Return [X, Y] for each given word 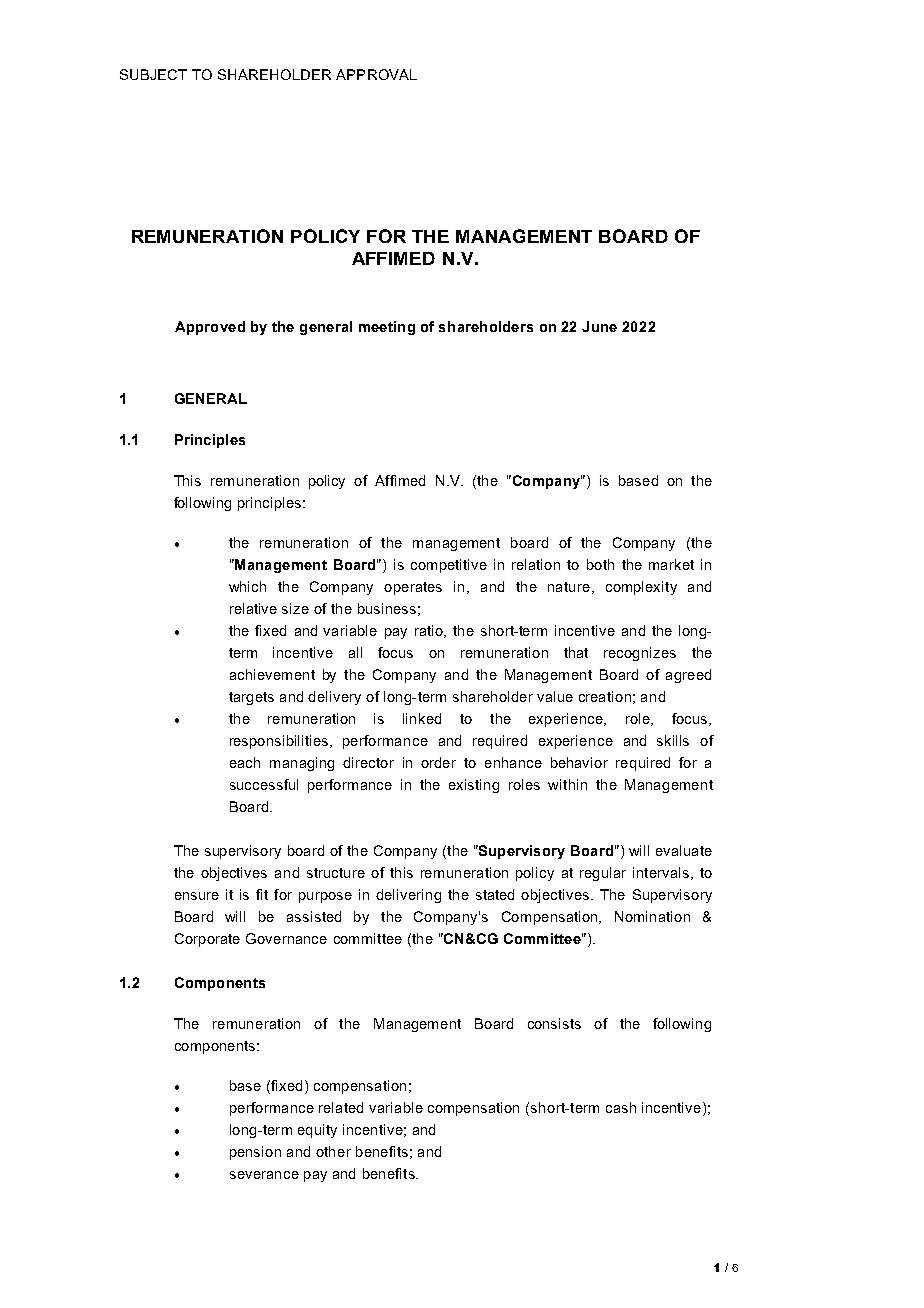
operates [413, 588]
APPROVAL [376, 74]
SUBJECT [153, 74]
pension [255, 1153]
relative [253, 608]
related [341, 1107]
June [599, 326]
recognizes [640, 654]
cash [621, 1107]
